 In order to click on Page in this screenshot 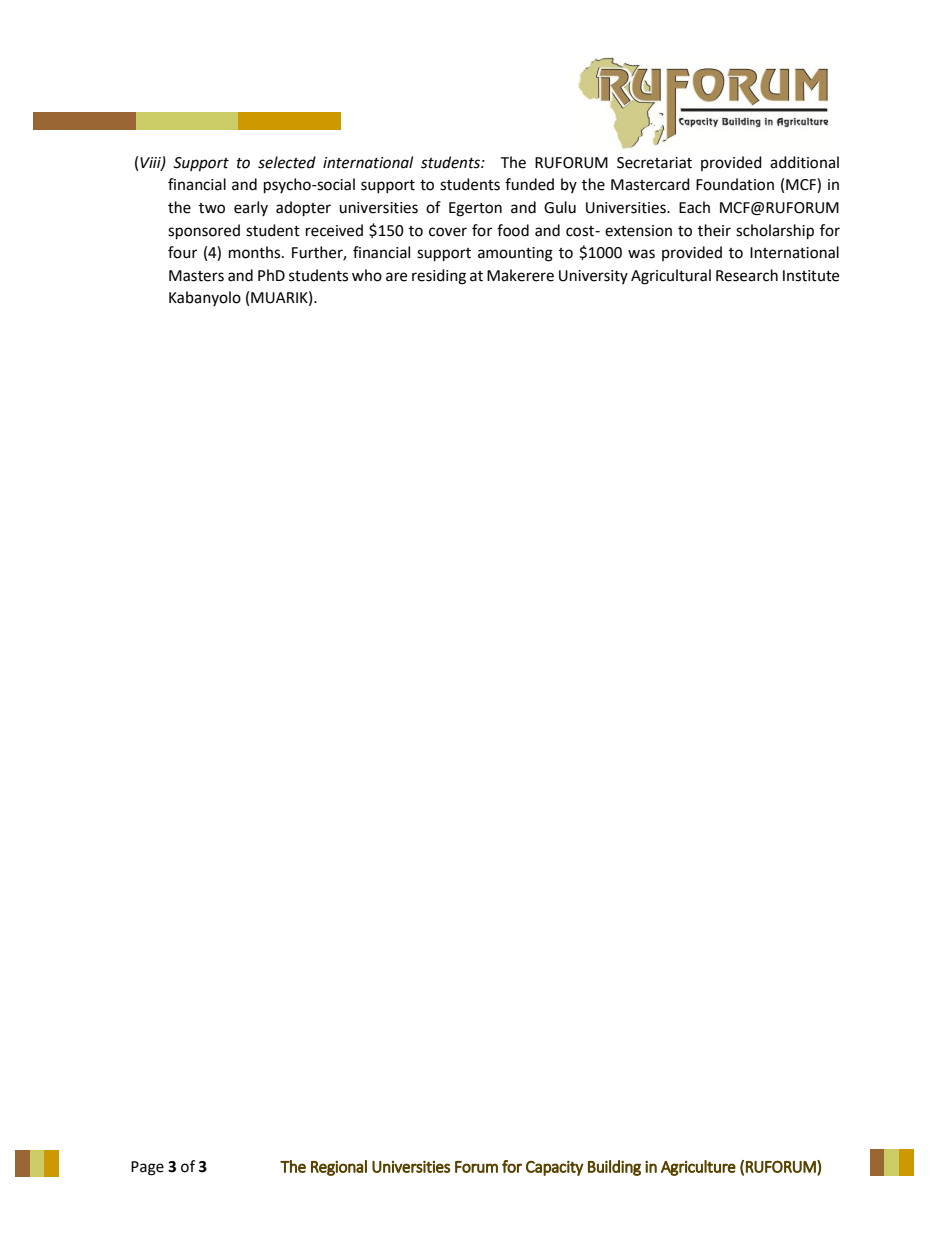, I will do `click(147, 1168)`.
